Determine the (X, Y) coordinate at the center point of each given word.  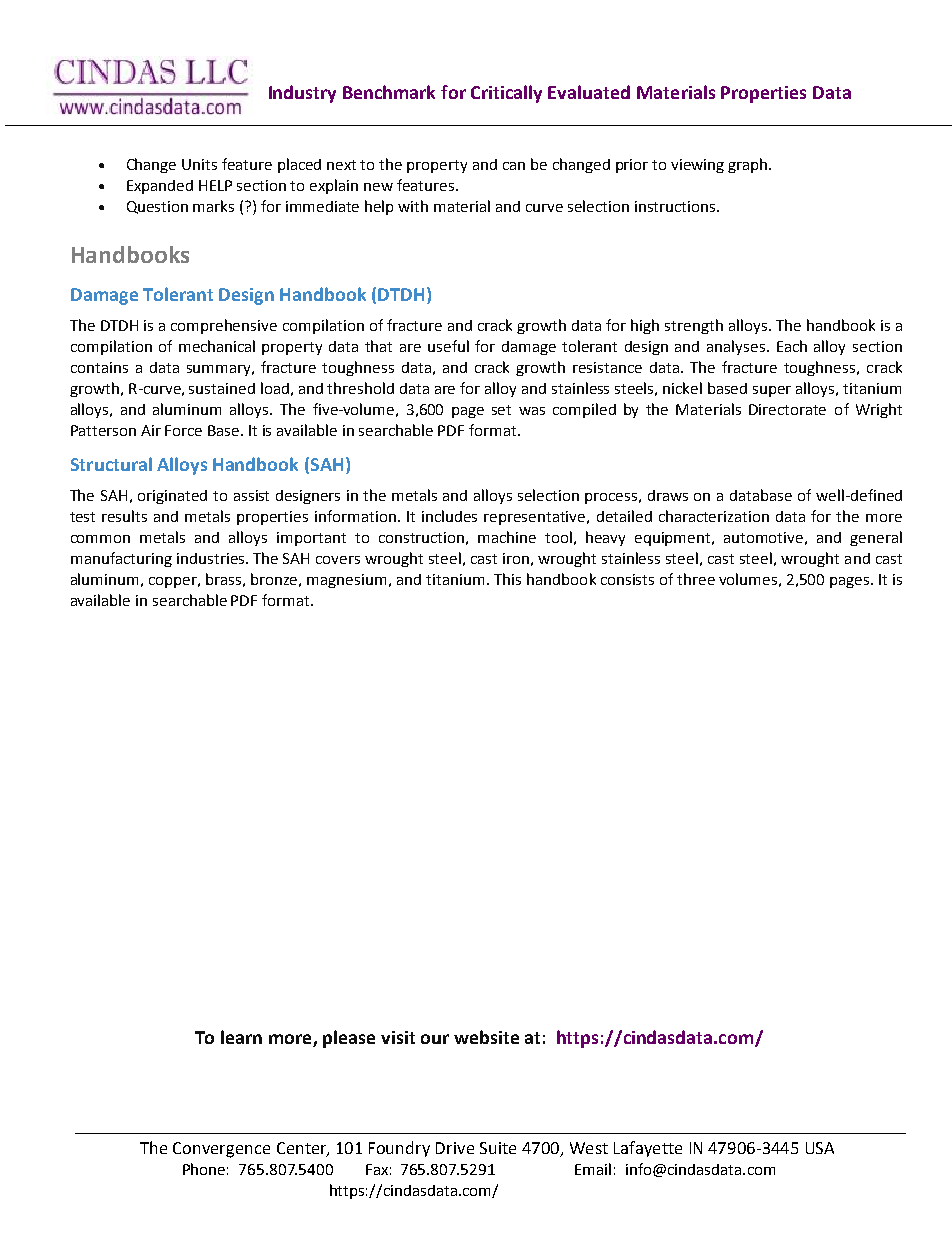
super (772, 391)
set (501, 410)
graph (749, 165)
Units (199, 164)
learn (241, 1037)
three (696, 579)
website (486, 1037)
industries (212, 558)
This (507, 579)
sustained (222, 388)
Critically (506, 94)
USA (820, 1148)
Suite (498, 1148)
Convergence (221, 1150)
